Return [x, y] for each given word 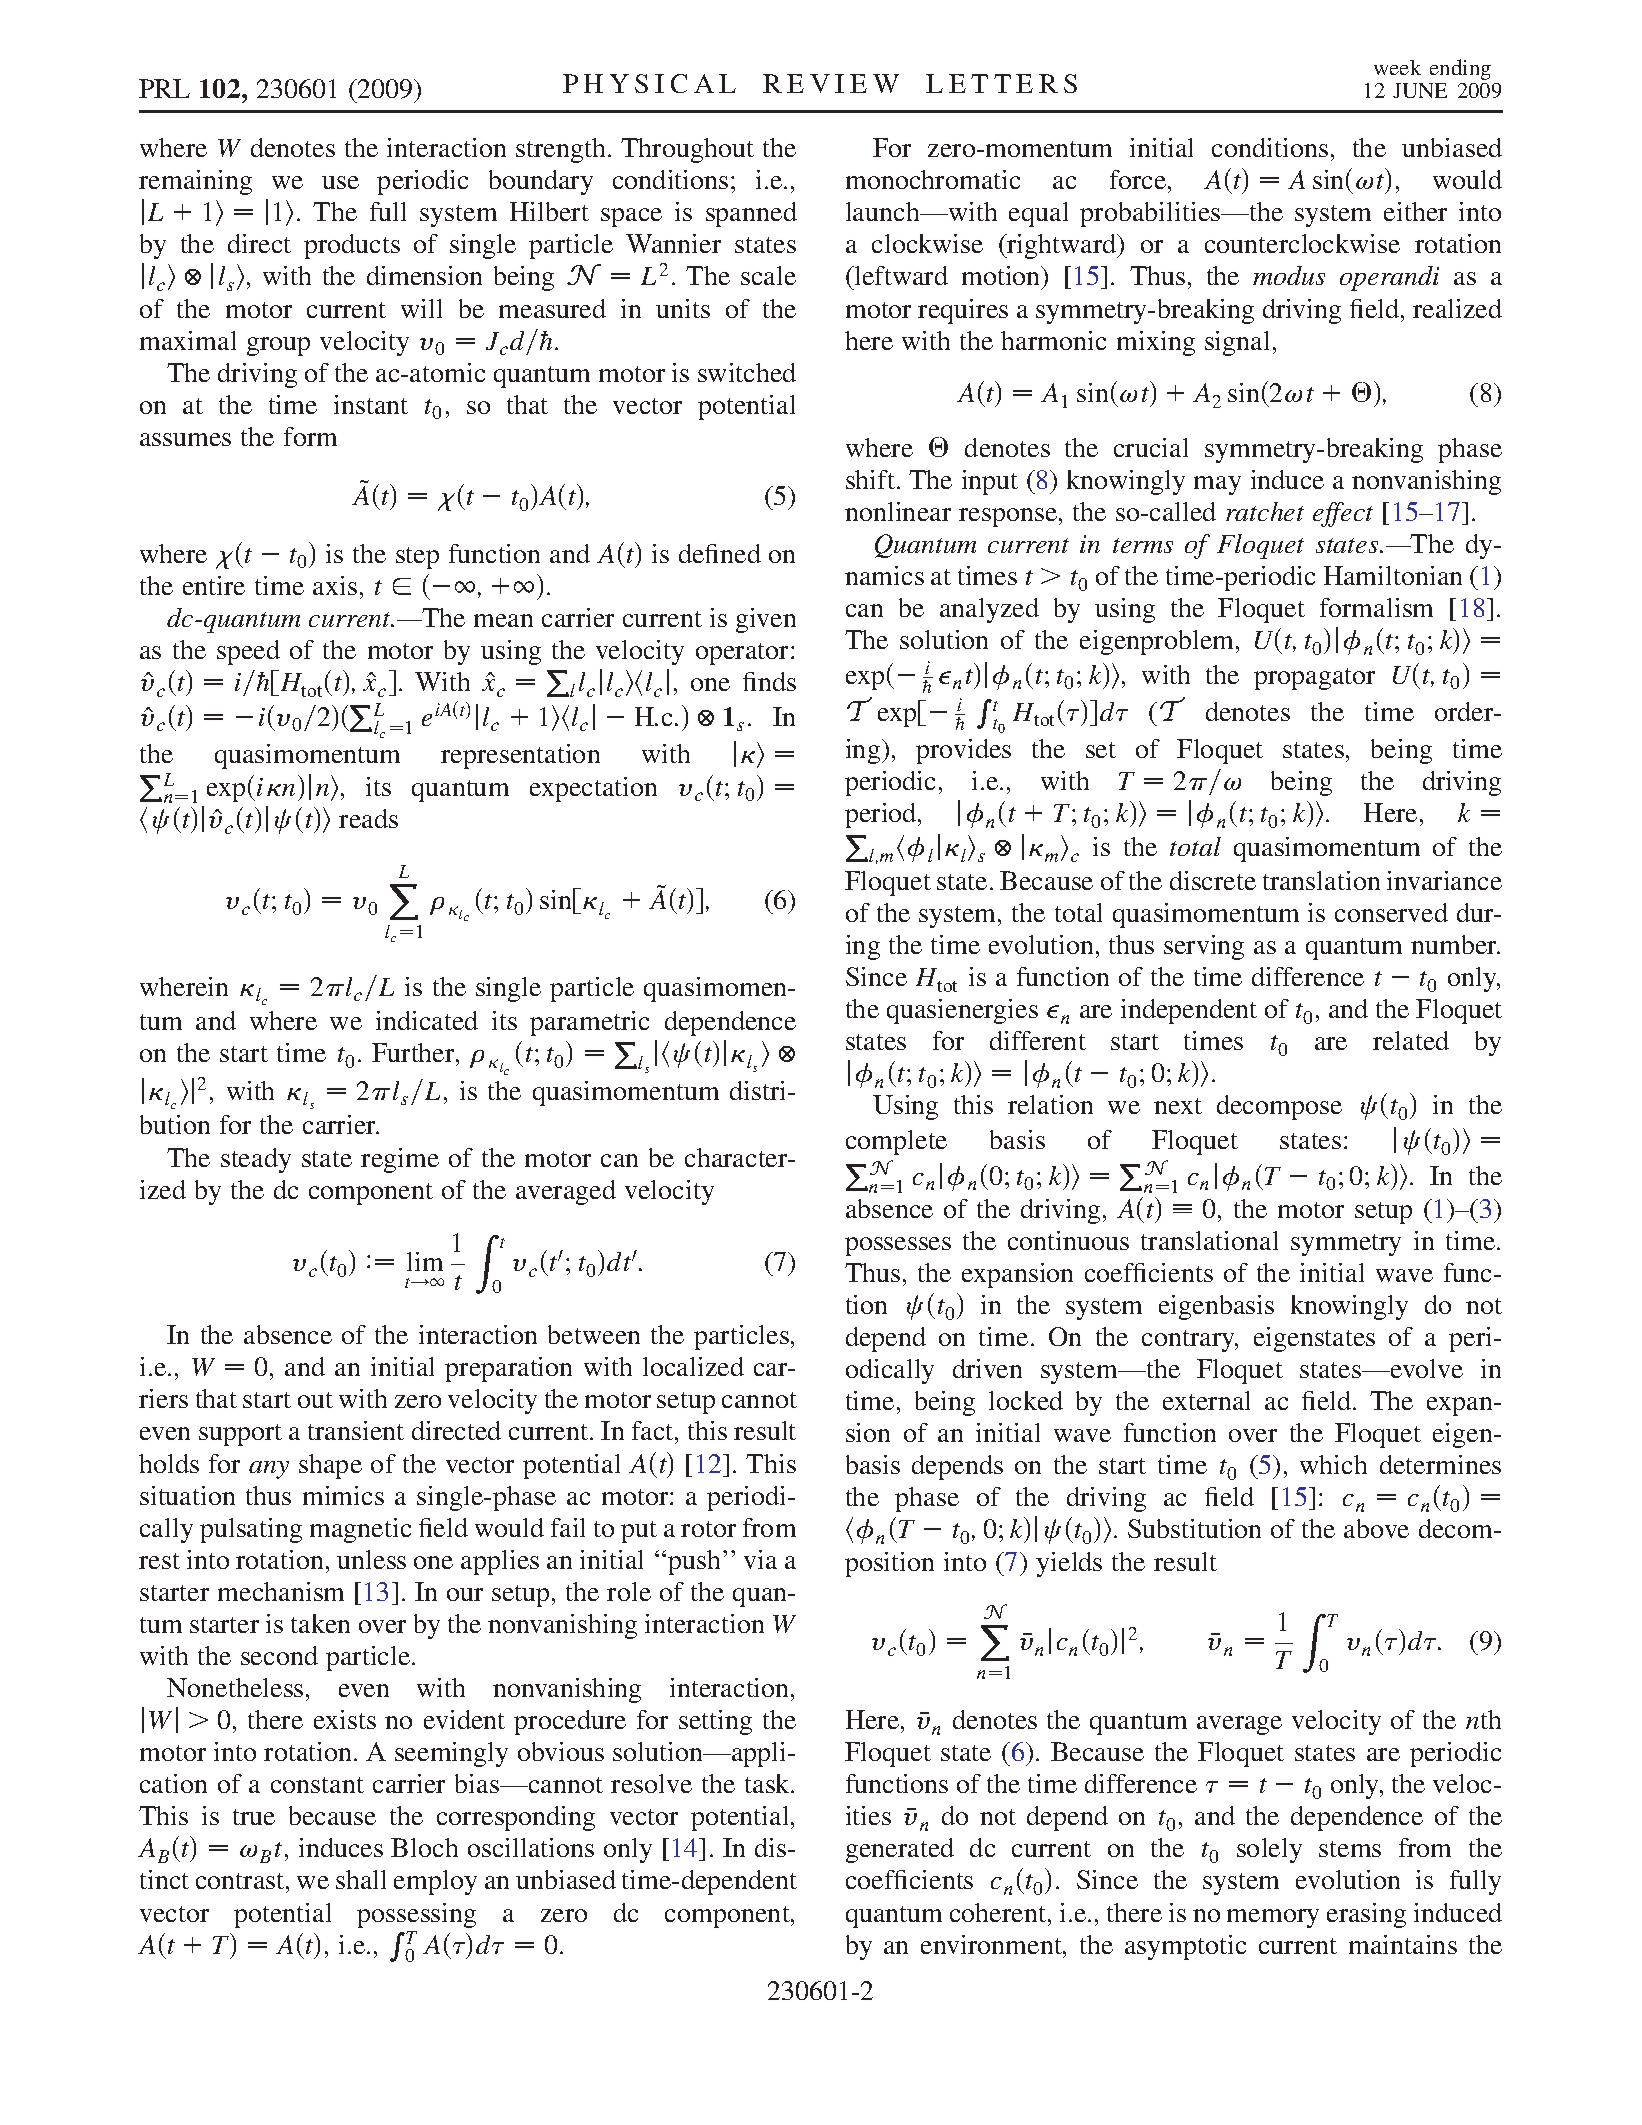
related [1411, 1040]
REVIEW [831, 83]
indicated [427, 1020]
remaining [195, 182]
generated [900, 1850]
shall [361, 1879]
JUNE [1420, 90]
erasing [1366, 1915]
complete [896, 1142]
